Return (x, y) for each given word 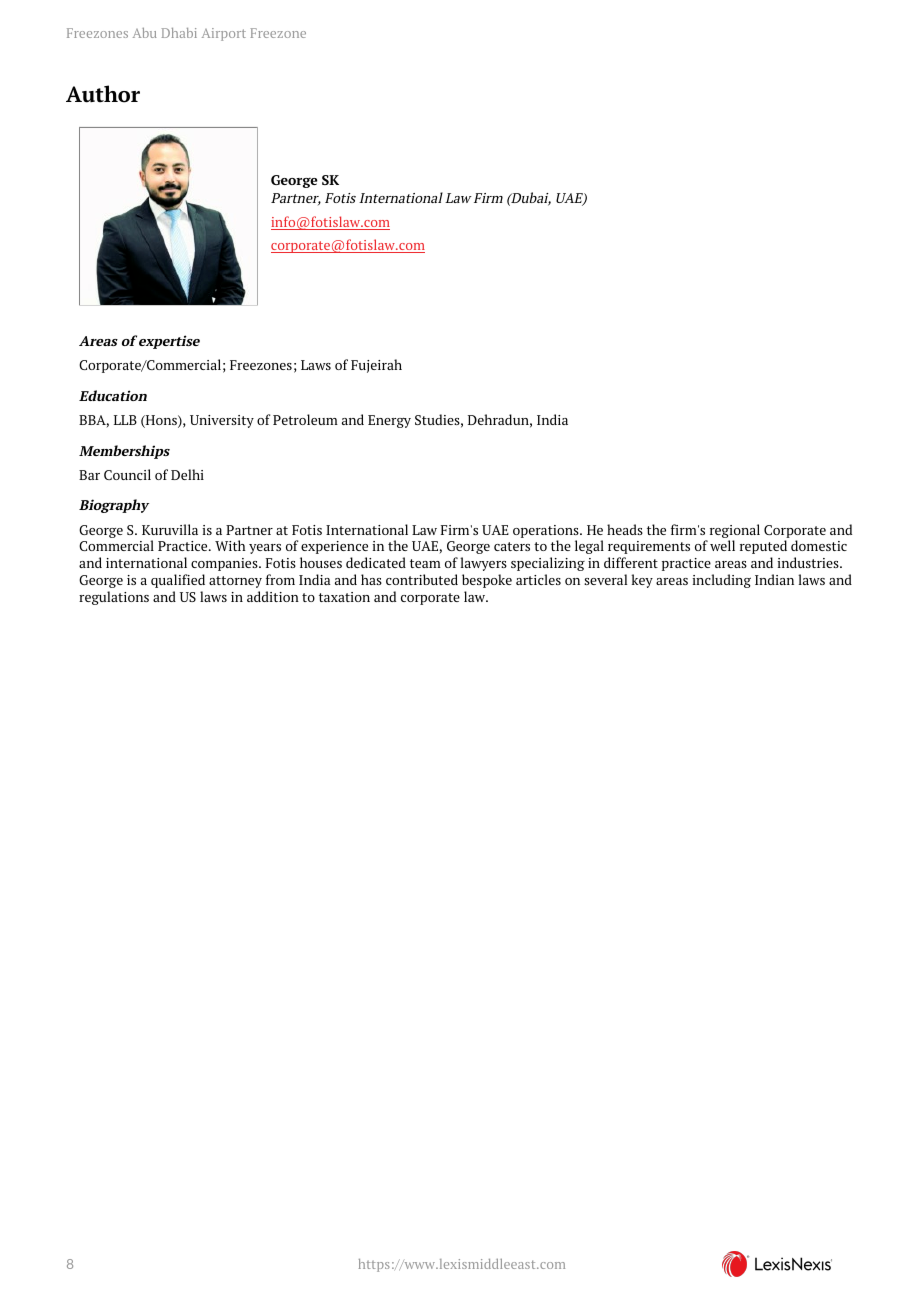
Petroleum (305, 419)
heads (625, 529)
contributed (422, 579)
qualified (178, 581)
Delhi (187, 474)
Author (103, 94)
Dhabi (179, 33)
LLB (125, 420)
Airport (224, 34)
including (722, 581)
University (222, 421)
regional (733, 532)
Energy (389, 421)
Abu (145, 33)
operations (547, 531)
